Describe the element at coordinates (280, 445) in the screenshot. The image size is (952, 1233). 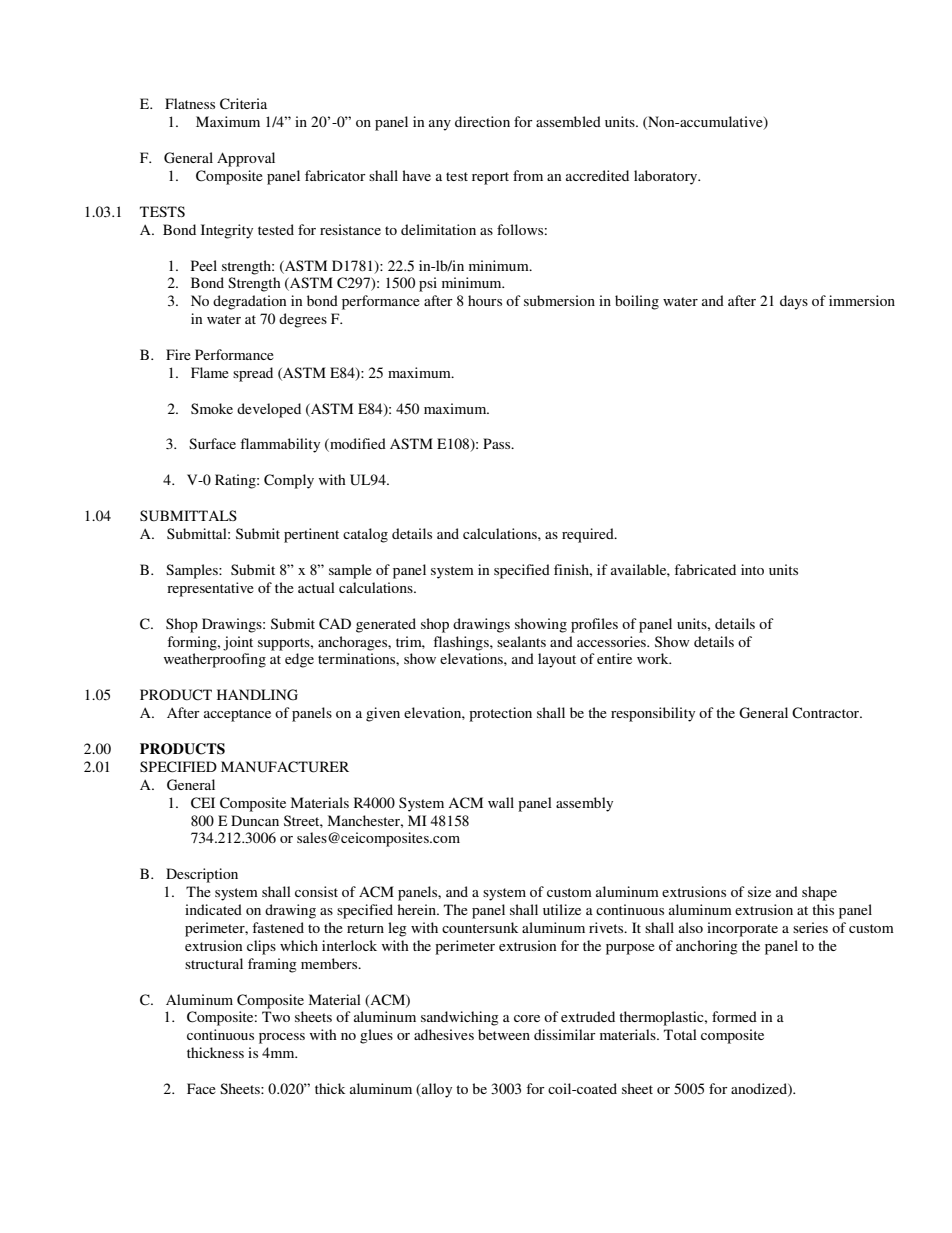
I see `flammability` at that location.
